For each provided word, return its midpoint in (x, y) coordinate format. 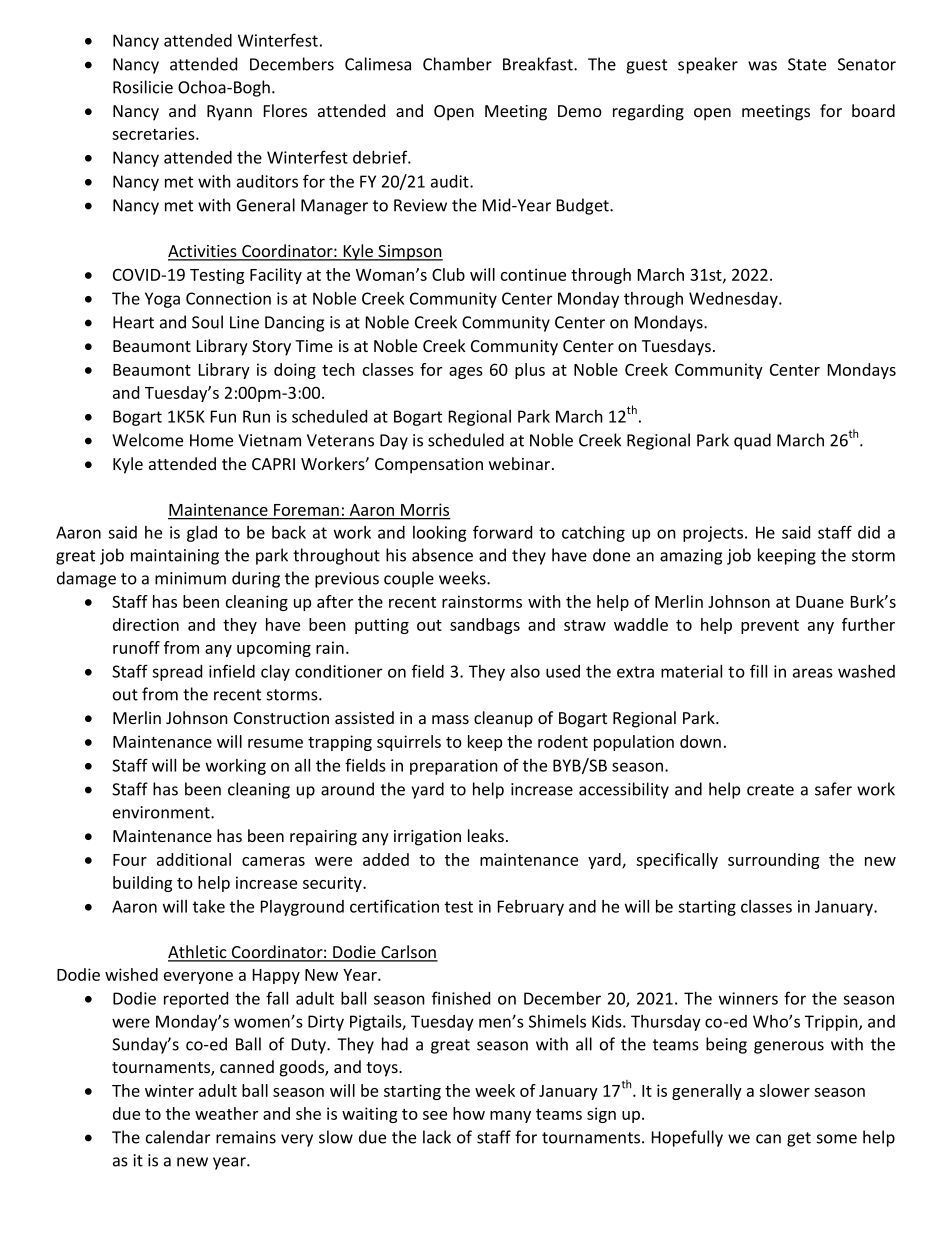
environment (162, 812)
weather (226, 1113)
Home (211, 440)
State (807, 64)
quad (752, 441)
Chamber (457, 64)
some (837, 1139)
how (469, 1113)
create (770, 790)
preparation (454, 767)
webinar (521, 463)
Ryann (229, 113)
